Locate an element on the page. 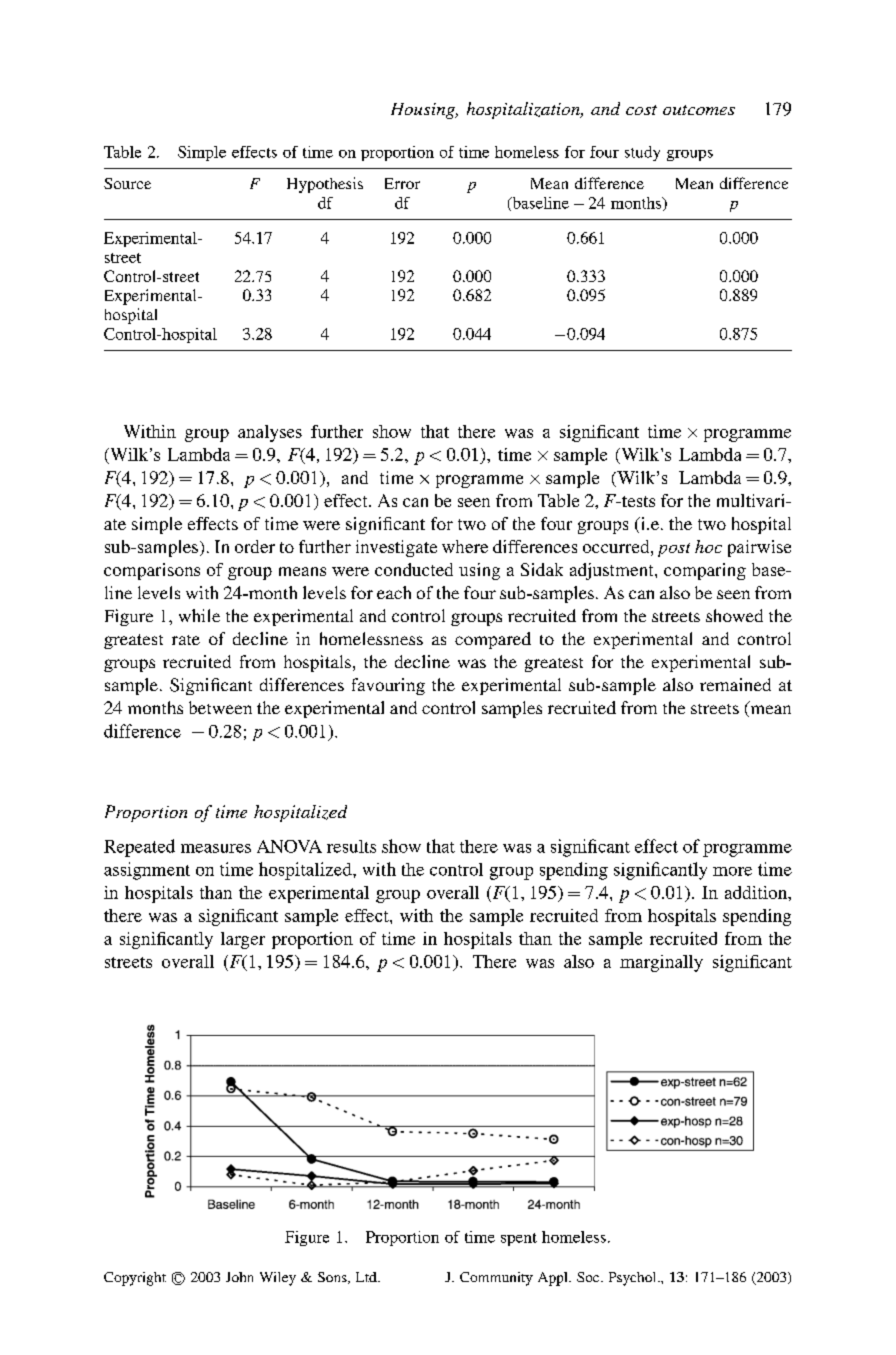 Image resolution: width=896 pixels, height=1355 pixels. outcomes is located at coordinates (699, 110).
